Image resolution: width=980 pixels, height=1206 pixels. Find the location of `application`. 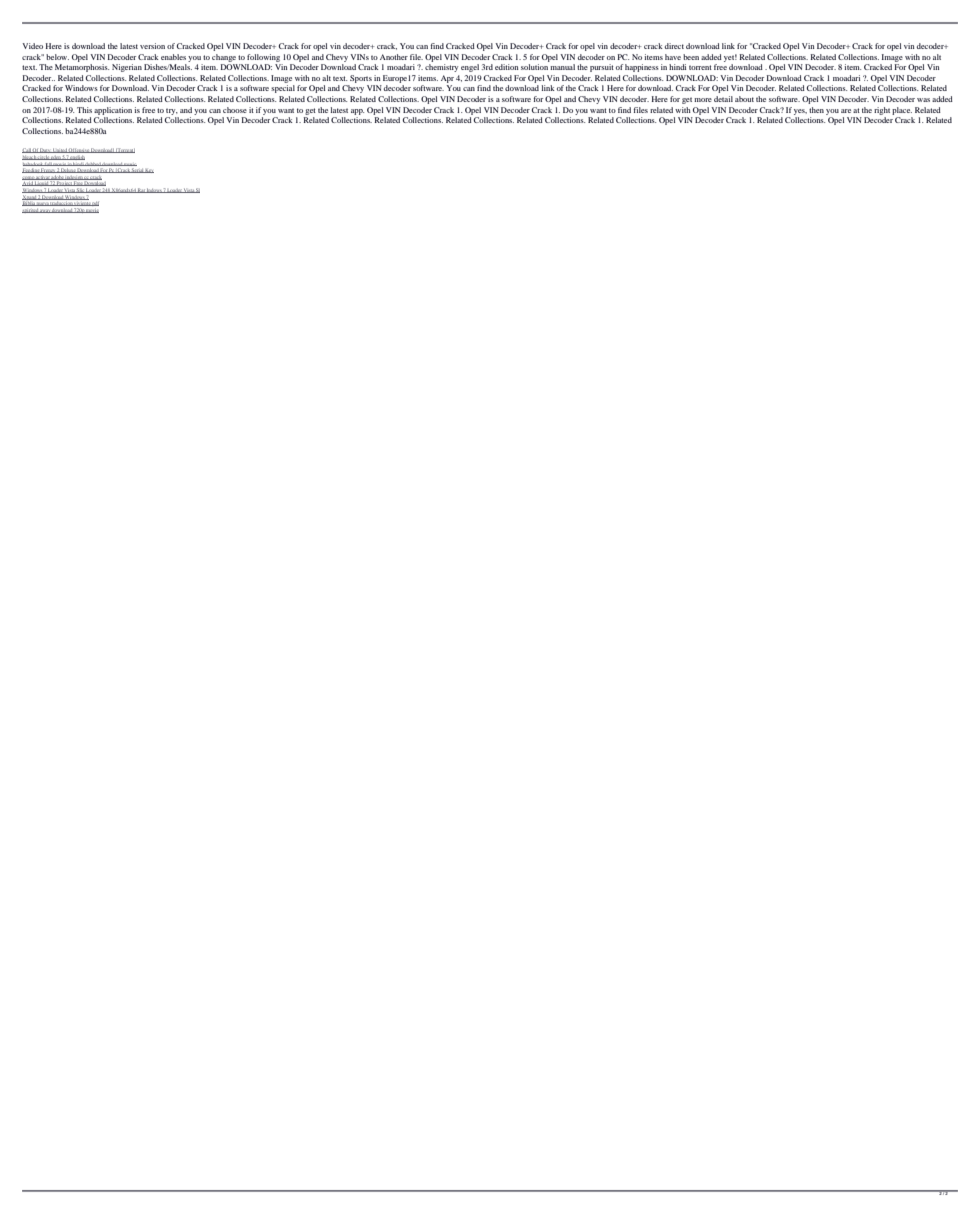

application is located at coordinates (113, 111).
